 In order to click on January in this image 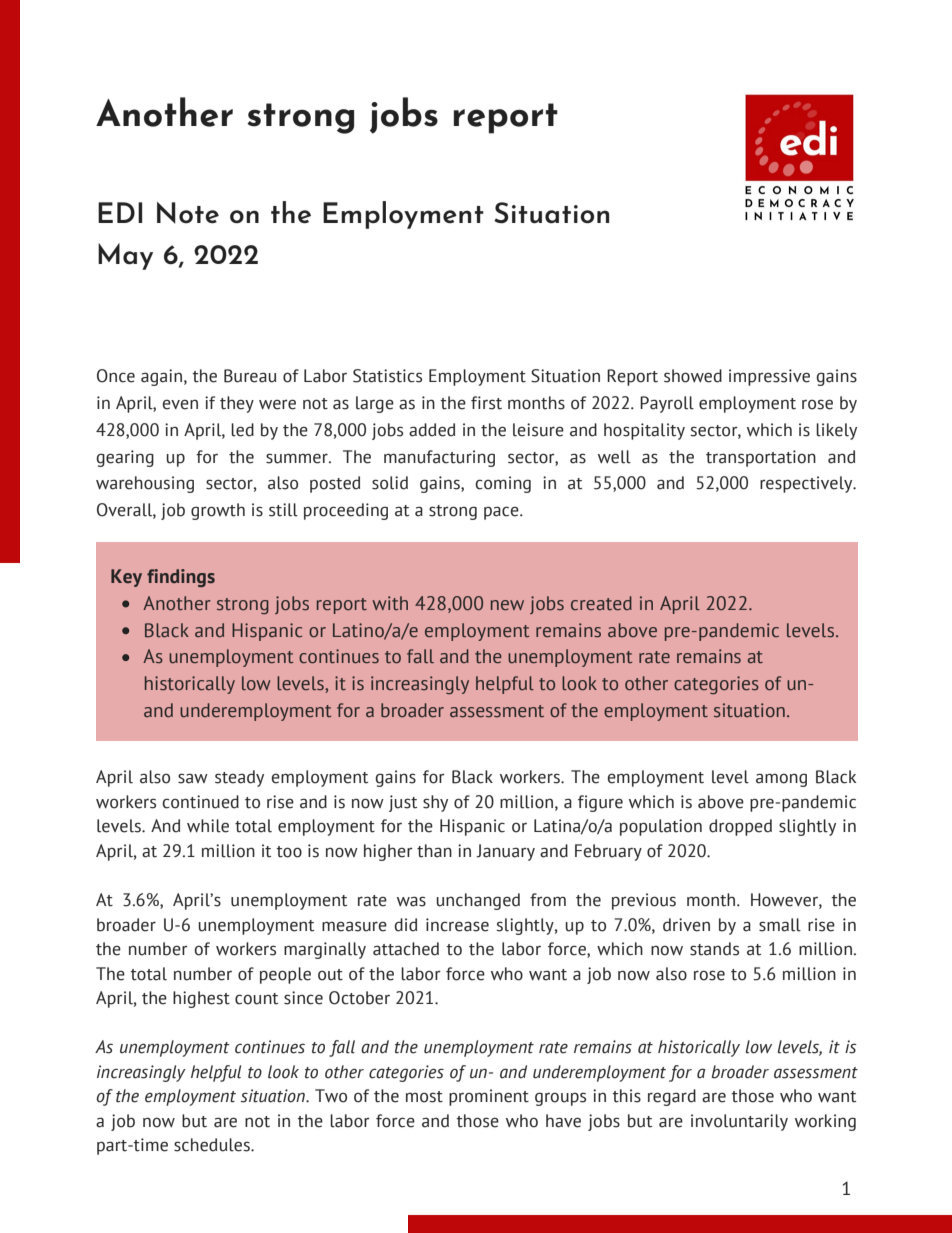, I will do `click(505, 852)`.
